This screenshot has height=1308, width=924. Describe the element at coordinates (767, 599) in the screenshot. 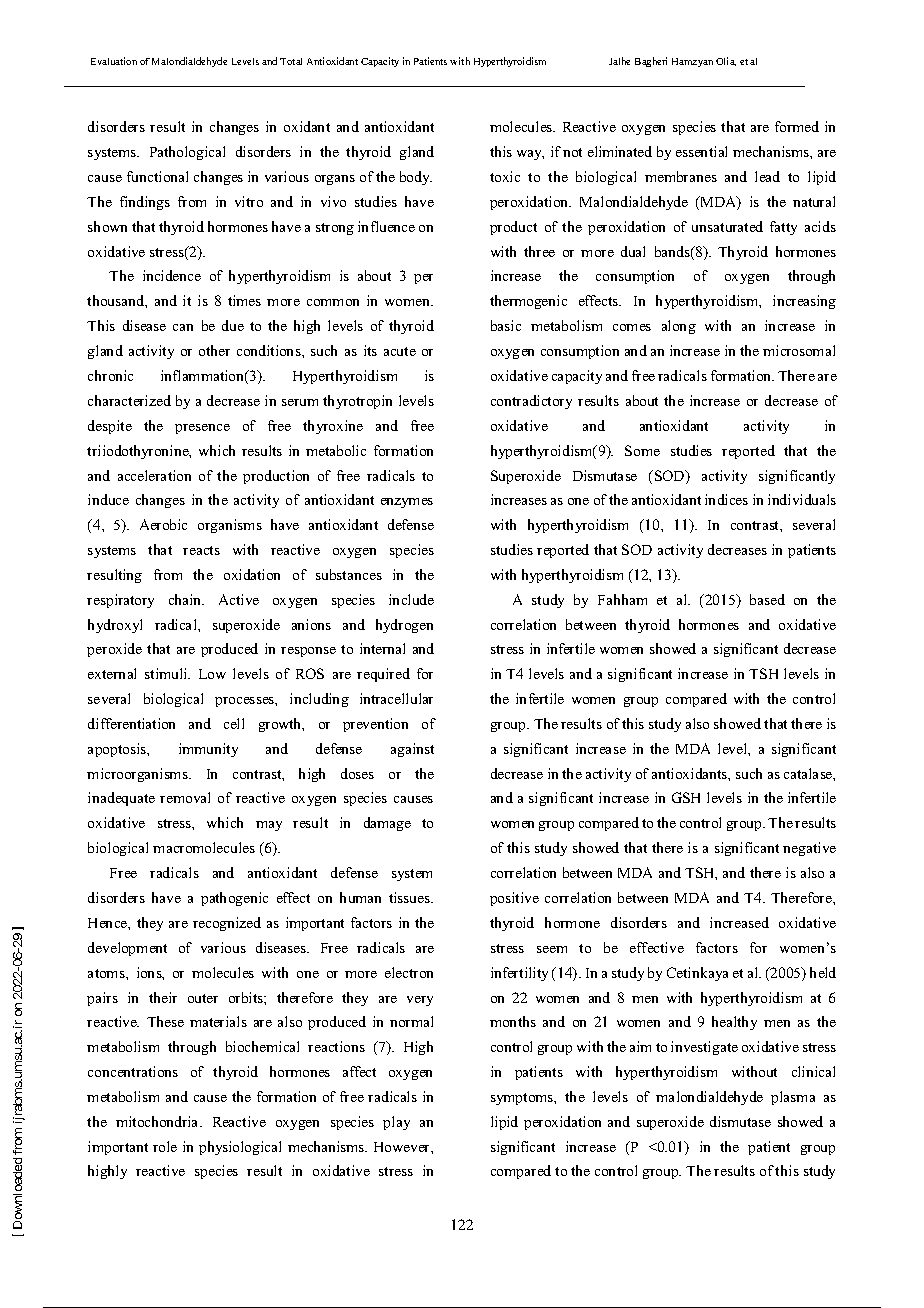

I see `based` at that location.
